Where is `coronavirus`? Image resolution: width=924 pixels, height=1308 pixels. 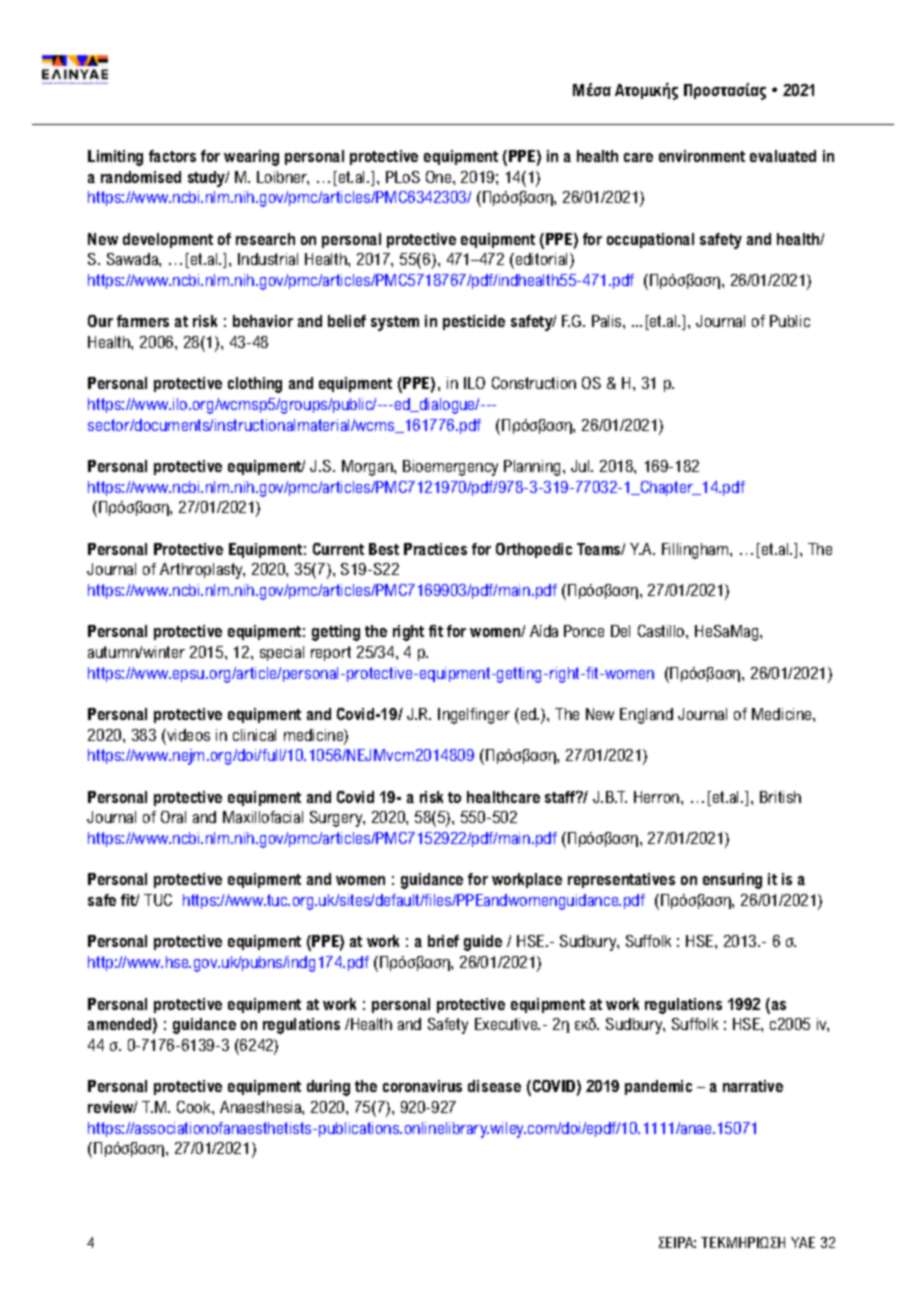 coronavirus is located at coordinates (422, 1086).
